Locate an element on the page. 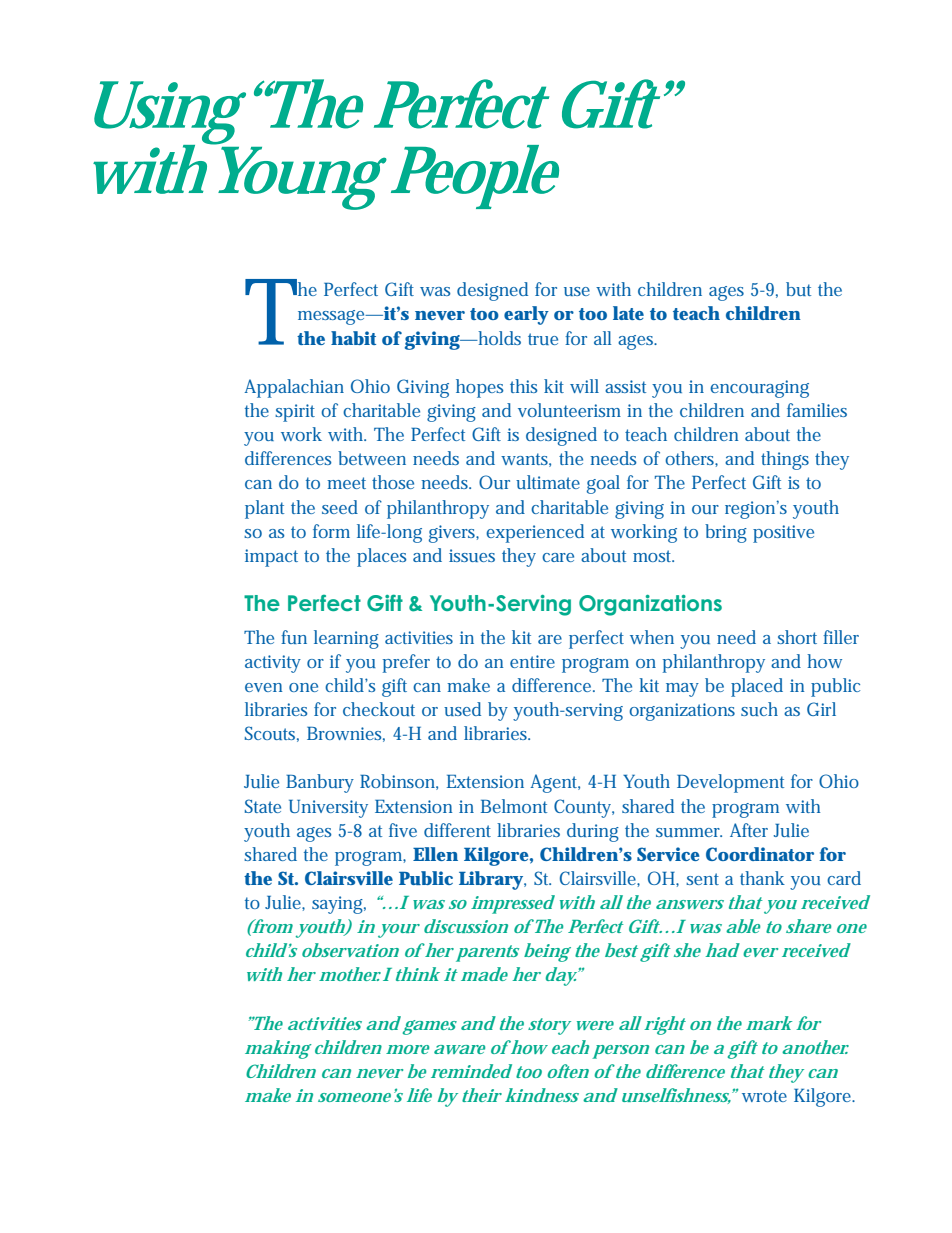  making is located at coordinates (278, 1049).
